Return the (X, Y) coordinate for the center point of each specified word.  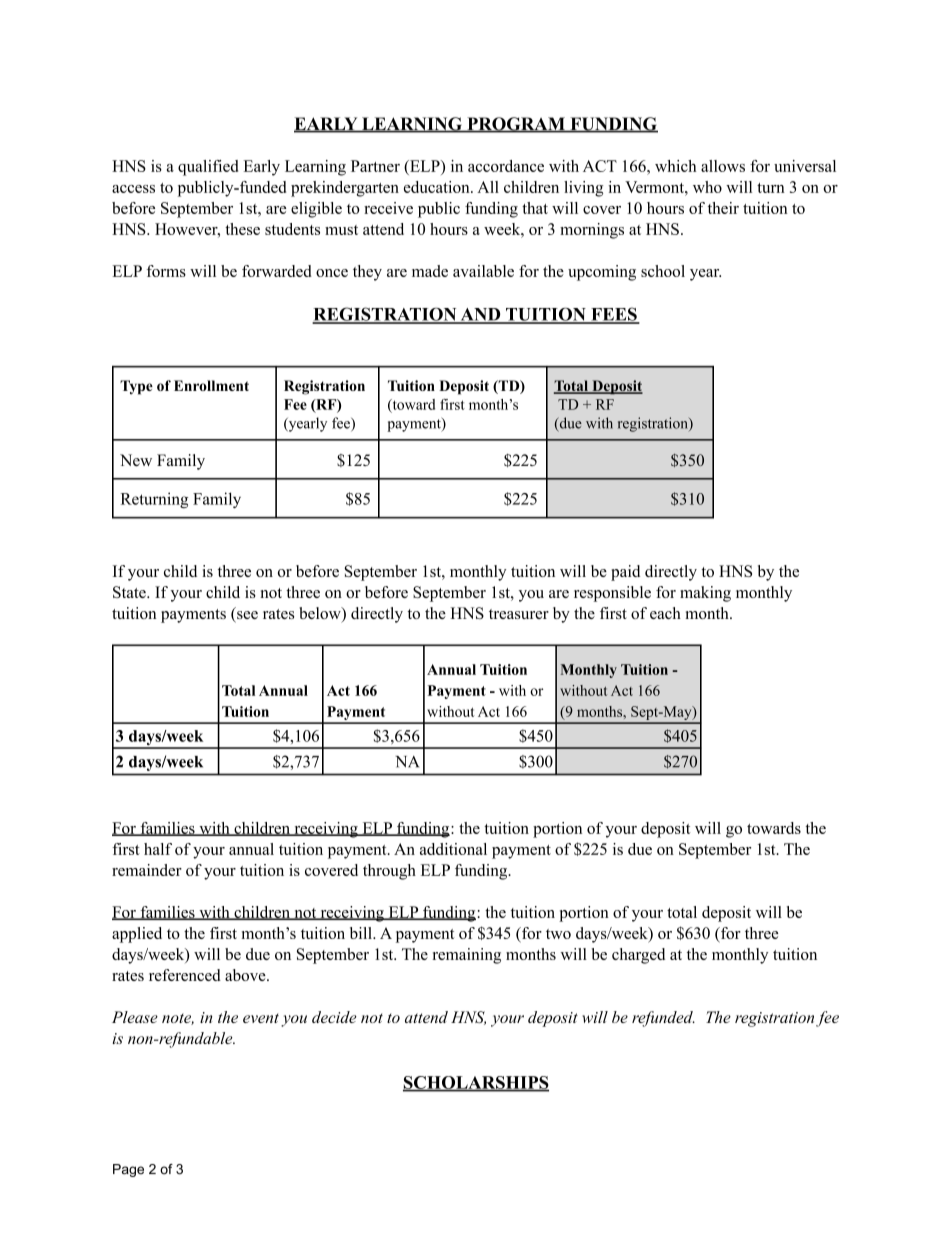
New (136, 460)
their (723, 208)
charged (638, 956)
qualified (208, 168)
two (558, 934)
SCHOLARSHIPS (476, 1083)
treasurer (519, 614)
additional (453, 849)
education (438, 187)
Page (128, 1170)
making (705, 594)
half (158, 849)
